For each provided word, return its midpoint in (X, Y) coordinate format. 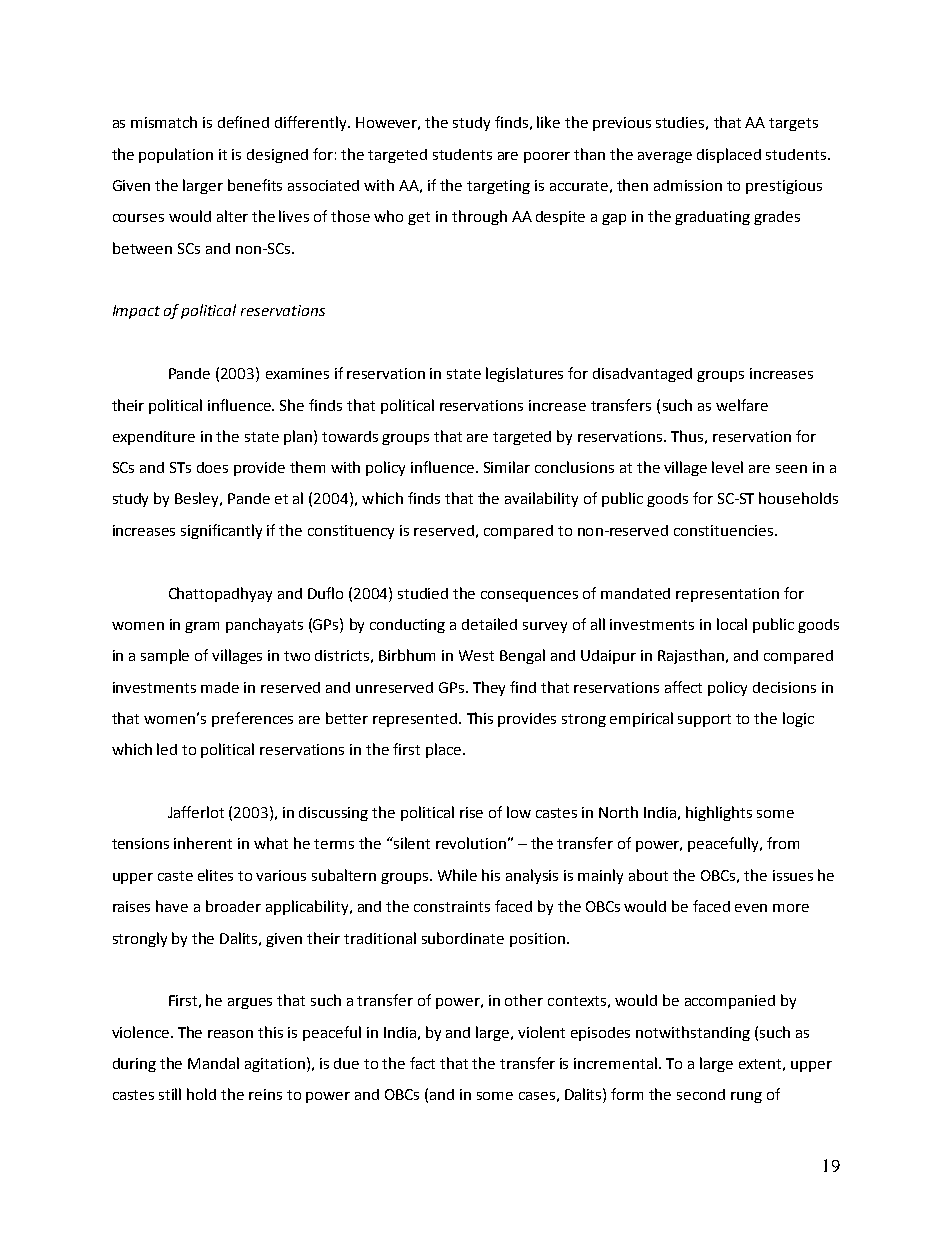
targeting (498, 187)
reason (230, 1034)
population (176, 155)
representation (727, 595)
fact (422, 1063)
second (701, 1094)
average (665, 157)
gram (202, 627)
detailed (489, 624)
